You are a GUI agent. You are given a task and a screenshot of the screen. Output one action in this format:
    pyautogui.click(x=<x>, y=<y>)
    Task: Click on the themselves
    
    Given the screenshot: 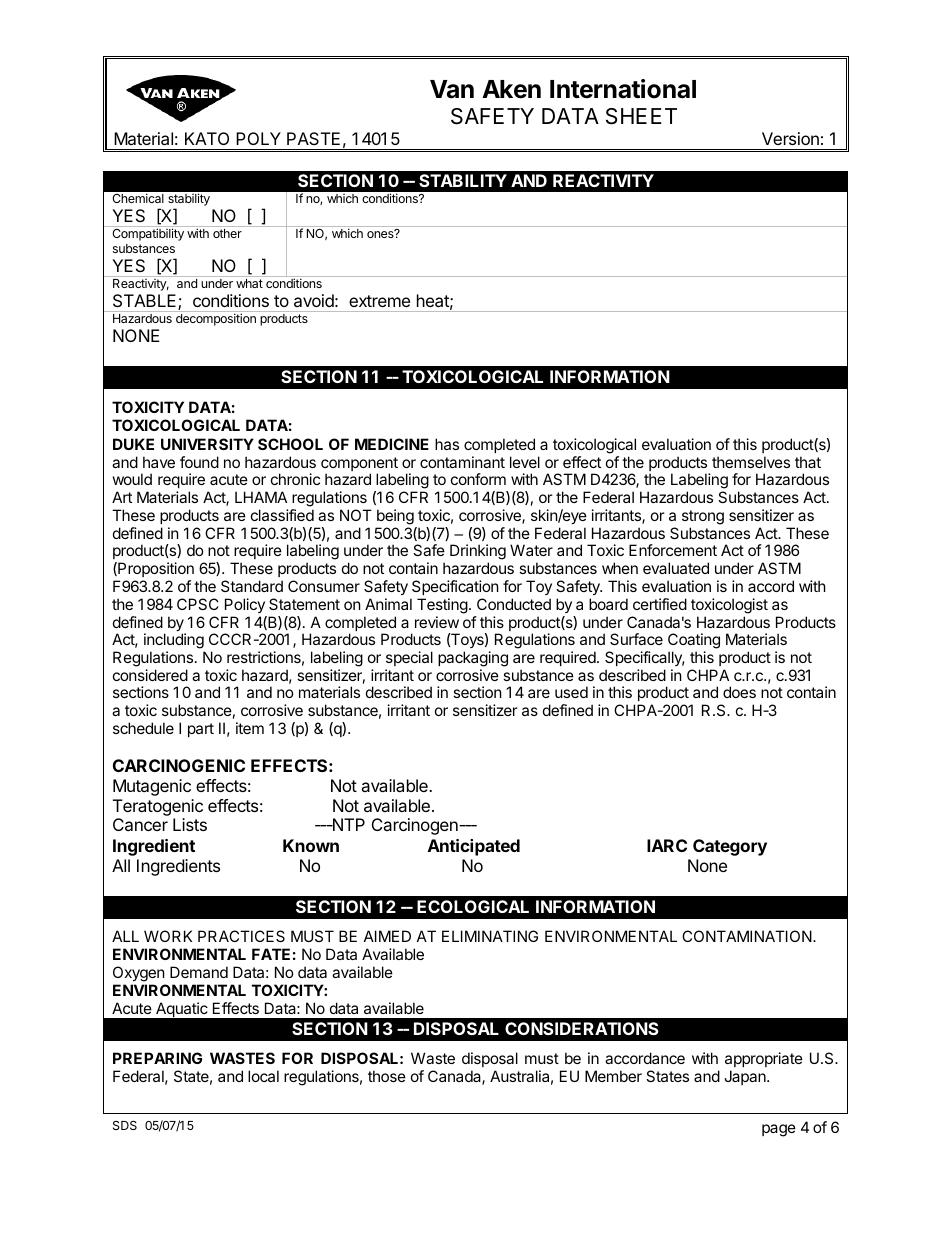 What is the action you would take?
    pyautogui.click(x=751, y=462)
